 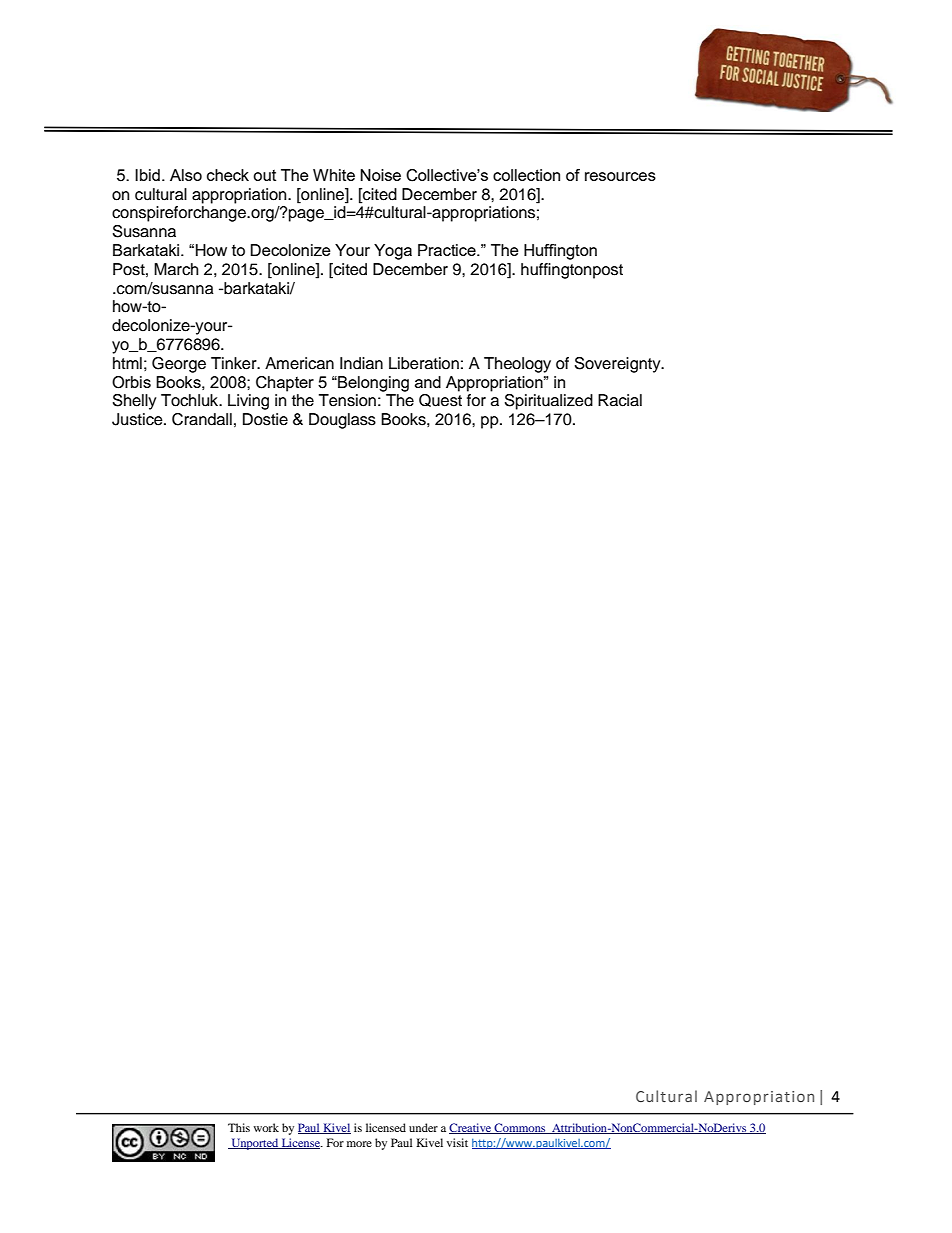 What do you see at coordinates (186, 175) in the page?
I see `Also` at bounding box center [186, 175].
